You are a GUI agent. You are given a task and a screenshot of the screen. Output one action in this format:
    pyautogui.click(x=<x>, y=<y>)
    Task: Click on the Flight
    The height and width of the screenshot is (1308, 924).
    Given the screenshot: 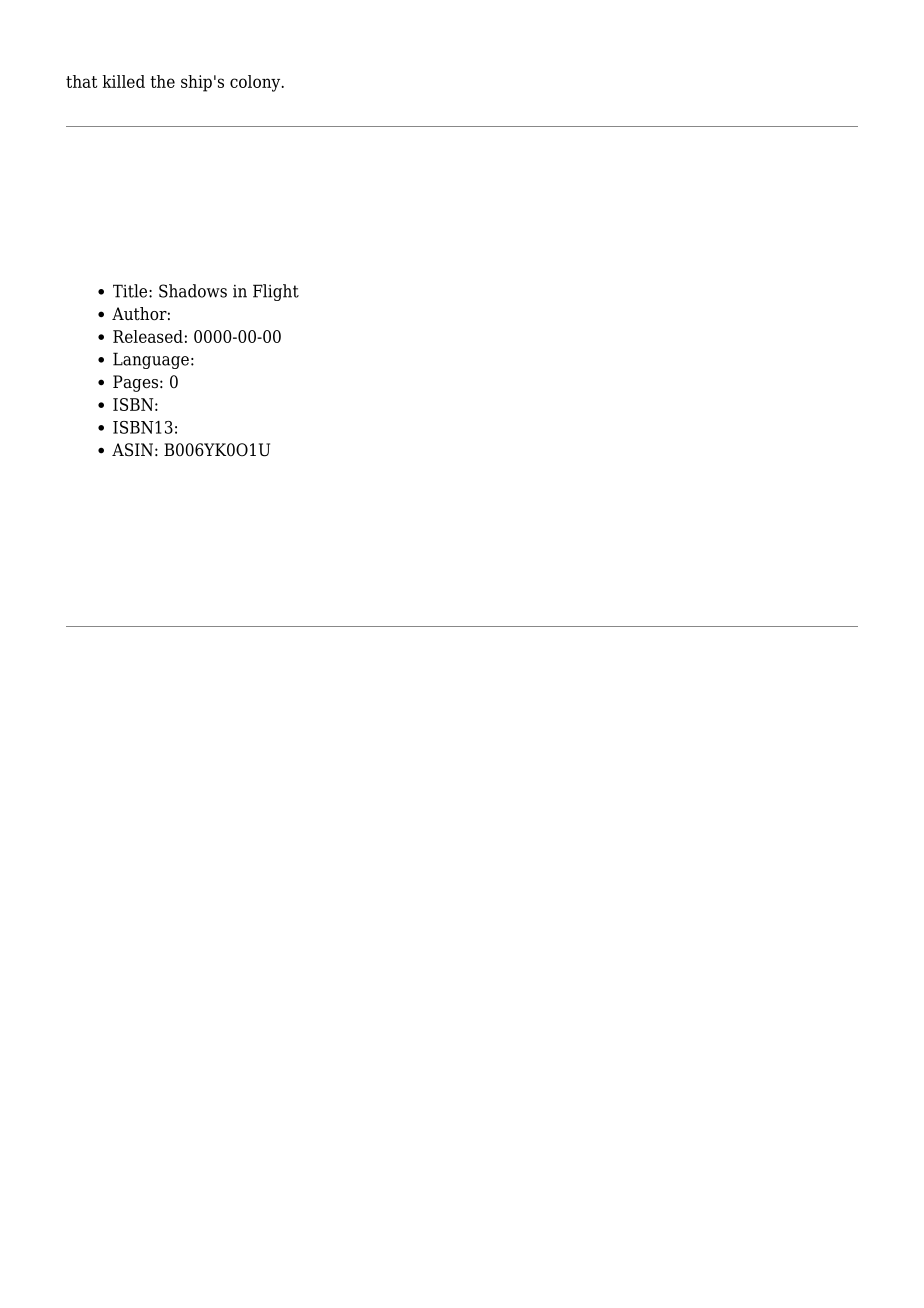 What is the action you would take?
    pyautogui.click(x=276, y=292)
